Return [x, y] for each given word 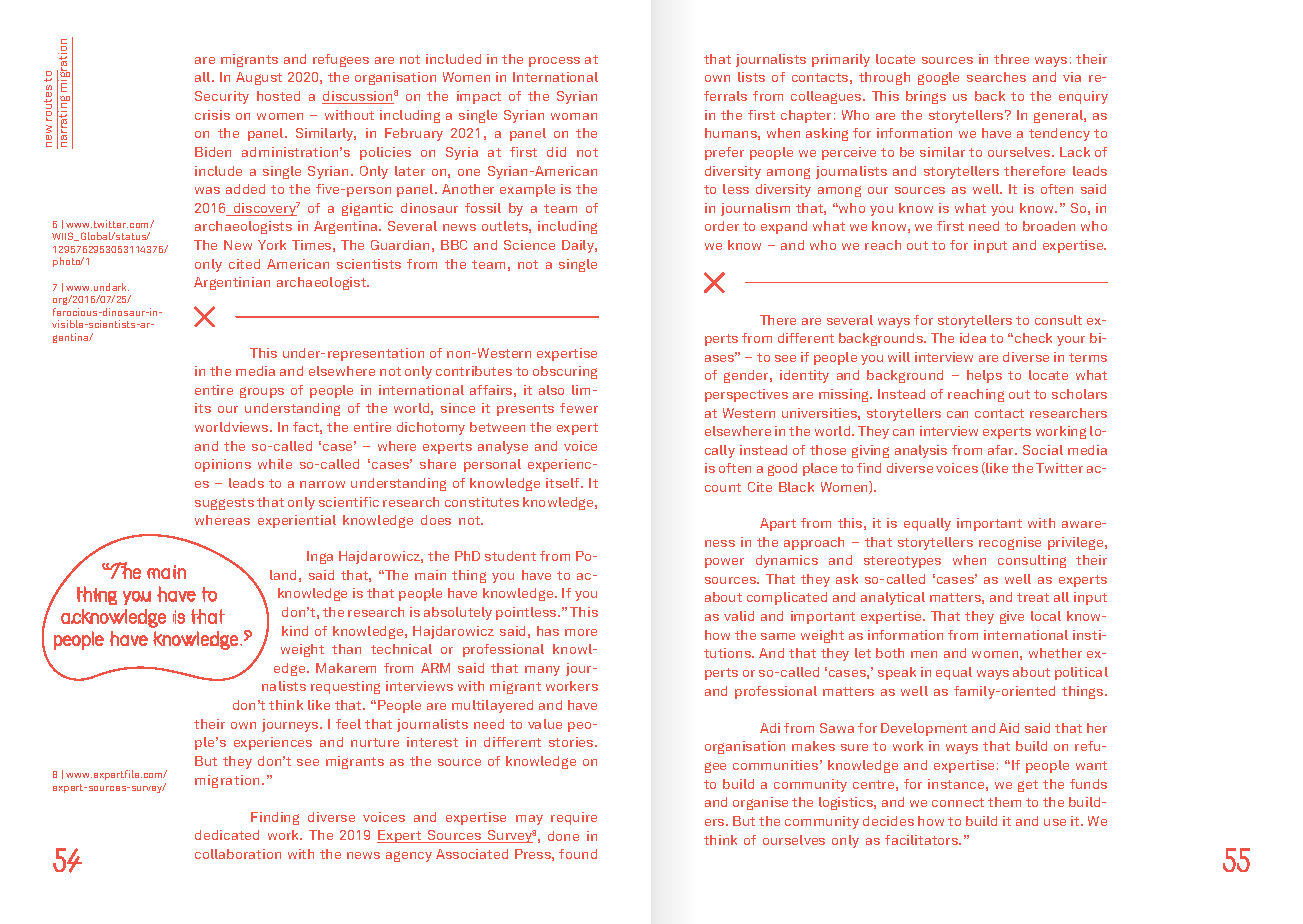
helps [984, 376]
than [346, 649]
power [724, 563]
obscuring [565, 372]
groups [262, 392]
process [554, 62]
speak [897, 673]
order [722, 226]
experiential [297, 521]
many [542, 671]
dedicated [227, 835]
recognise [1010, 543]
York [272, 245]
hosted [278, 96]
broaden [1049, 226]
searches [996, 77]
